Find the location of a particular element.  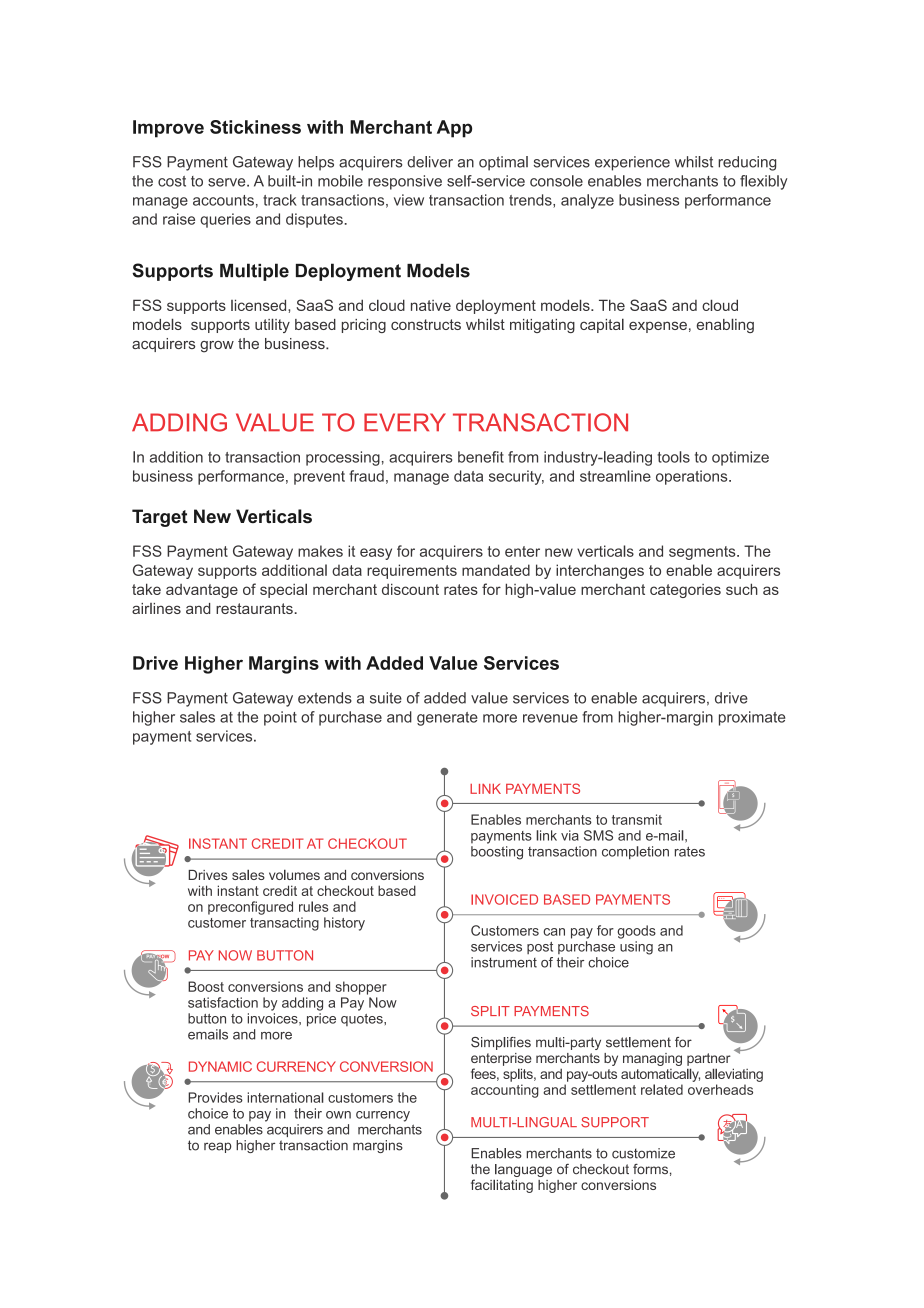

accounts is located at coordinates (223, 200).
